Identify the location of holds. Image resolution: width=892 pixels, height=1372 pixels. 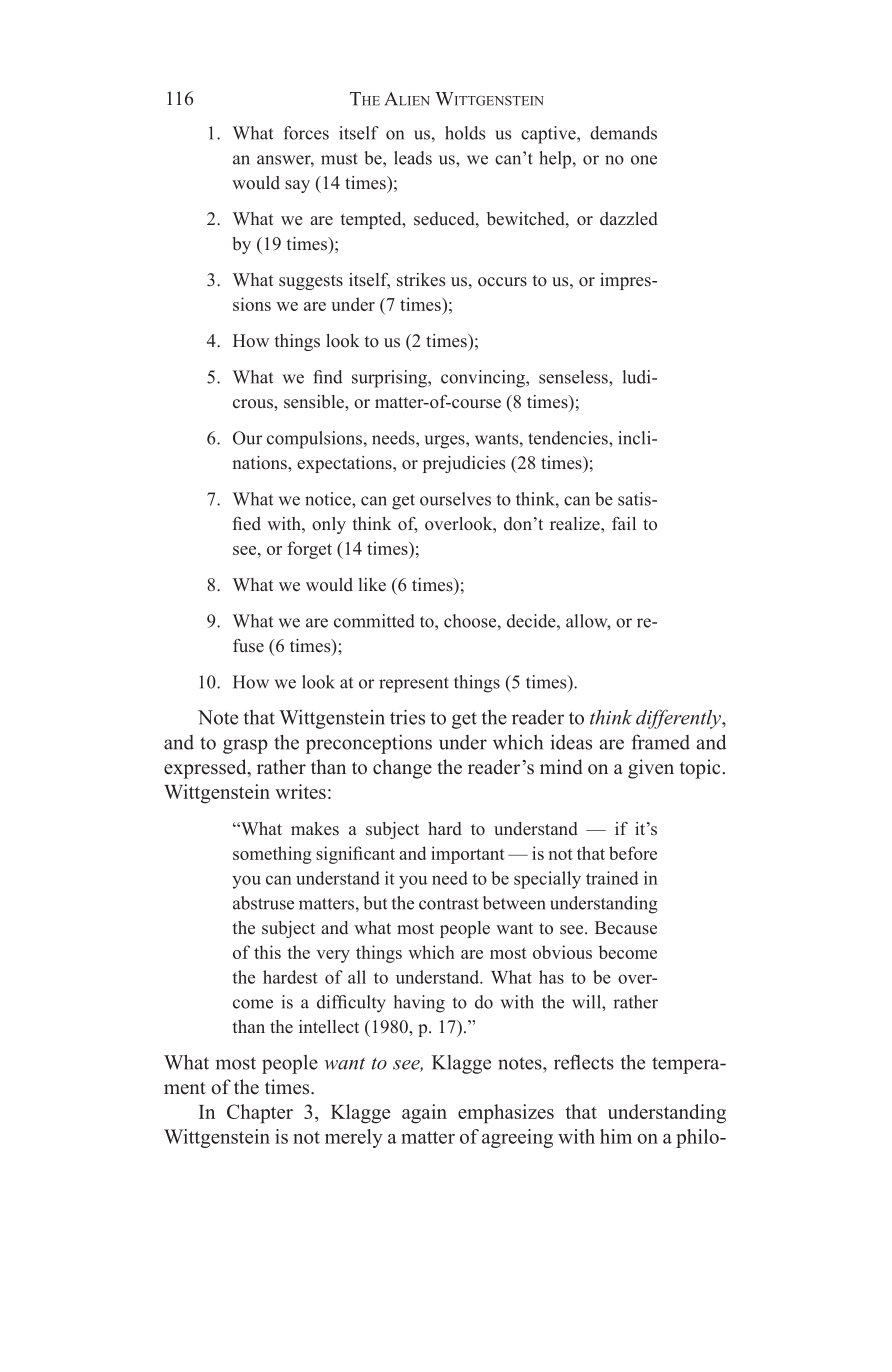
(465, 133).
